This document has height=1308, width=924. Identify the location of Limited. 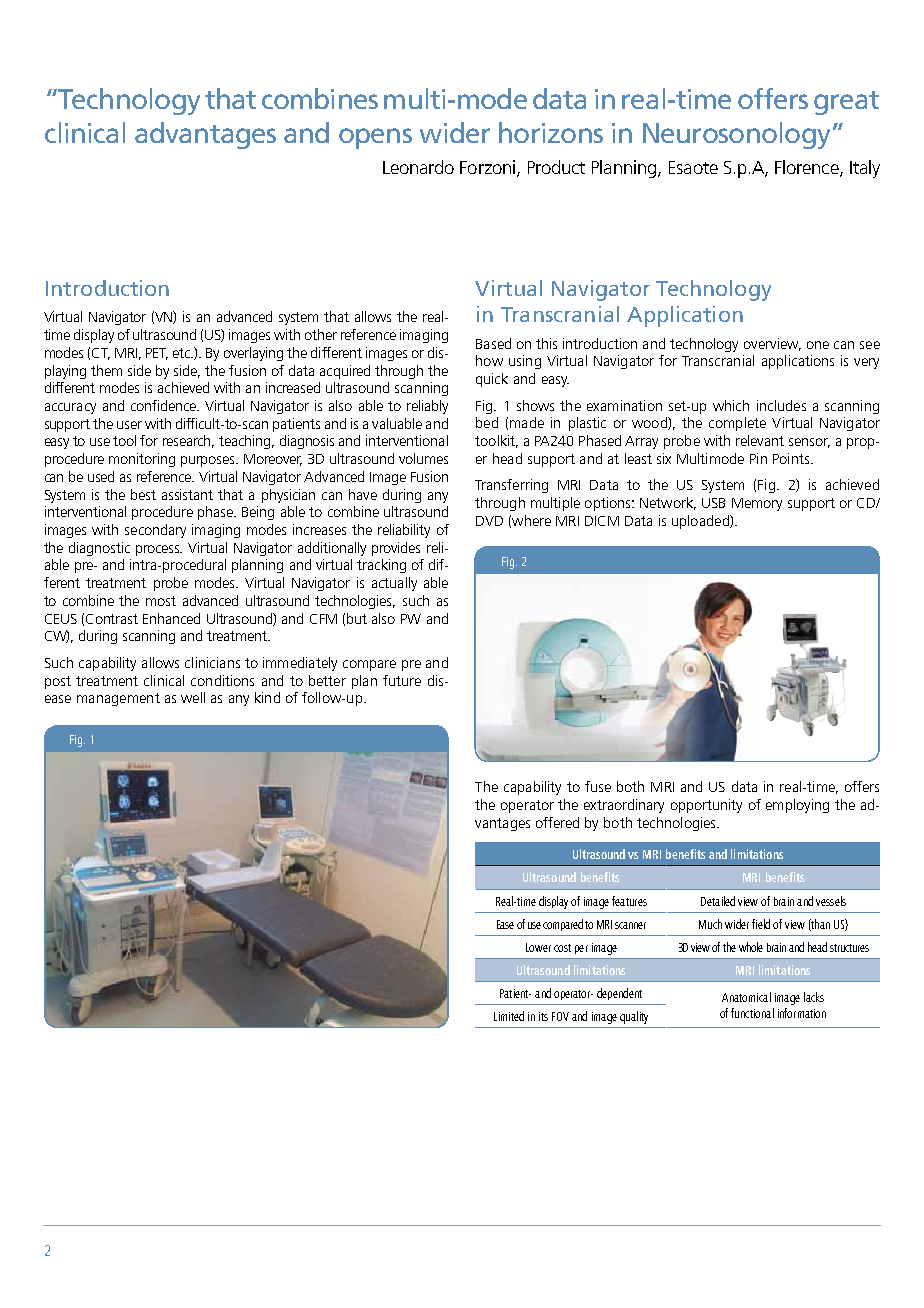
(509, 1016).
